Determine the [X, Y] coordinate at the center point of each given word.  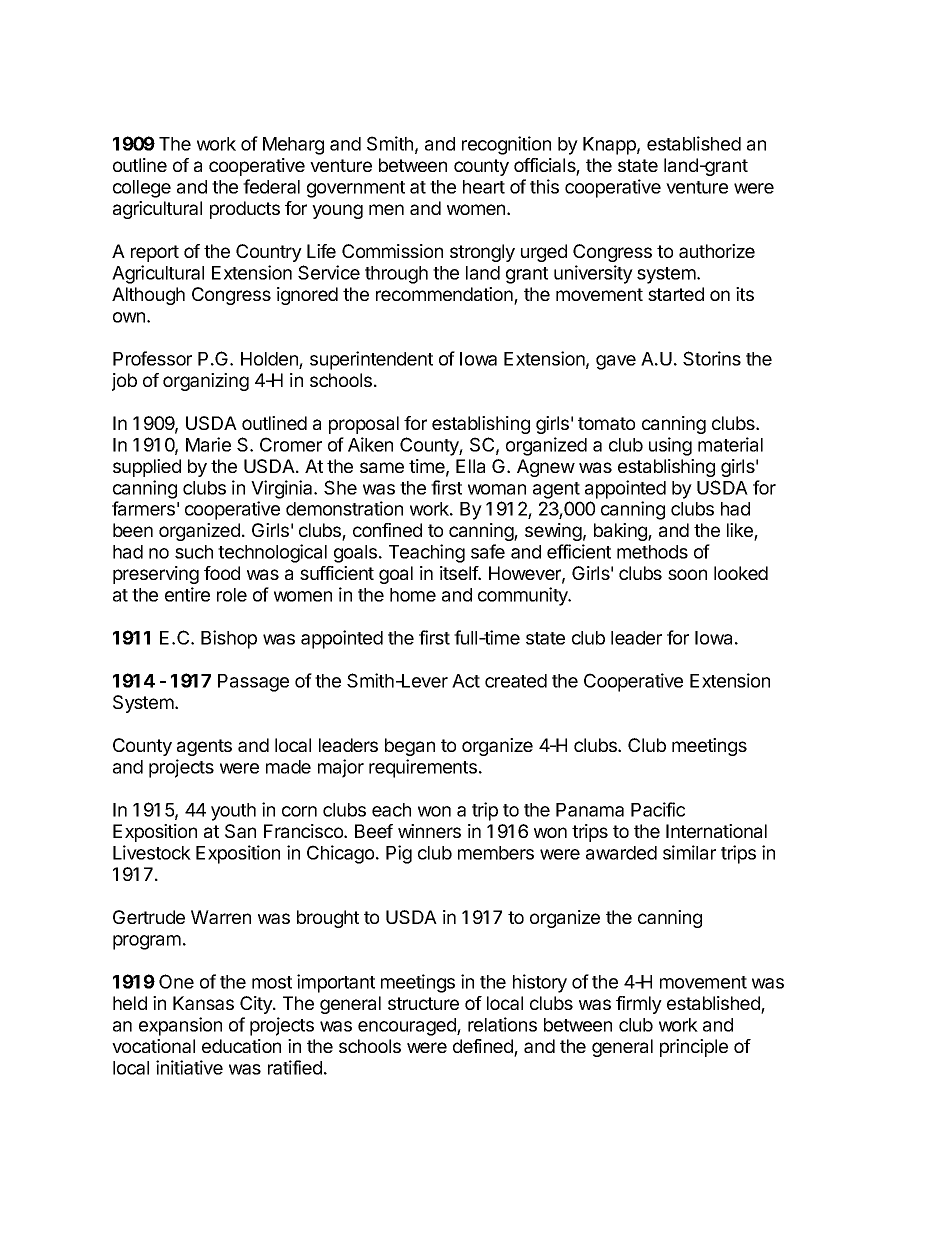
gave [616, 362]
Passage [253, 683]
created [516, 681]
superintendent [371, 360]
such [194, 552]
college [142, 189]
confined [387, 530]
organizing [206, 382]
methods [652, 552]
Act [466, 681]
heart [484, 187]
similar [689, 852]
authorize [717, 251]
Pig [399, 854]
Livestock [152, 852]
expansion [180, 1026]
